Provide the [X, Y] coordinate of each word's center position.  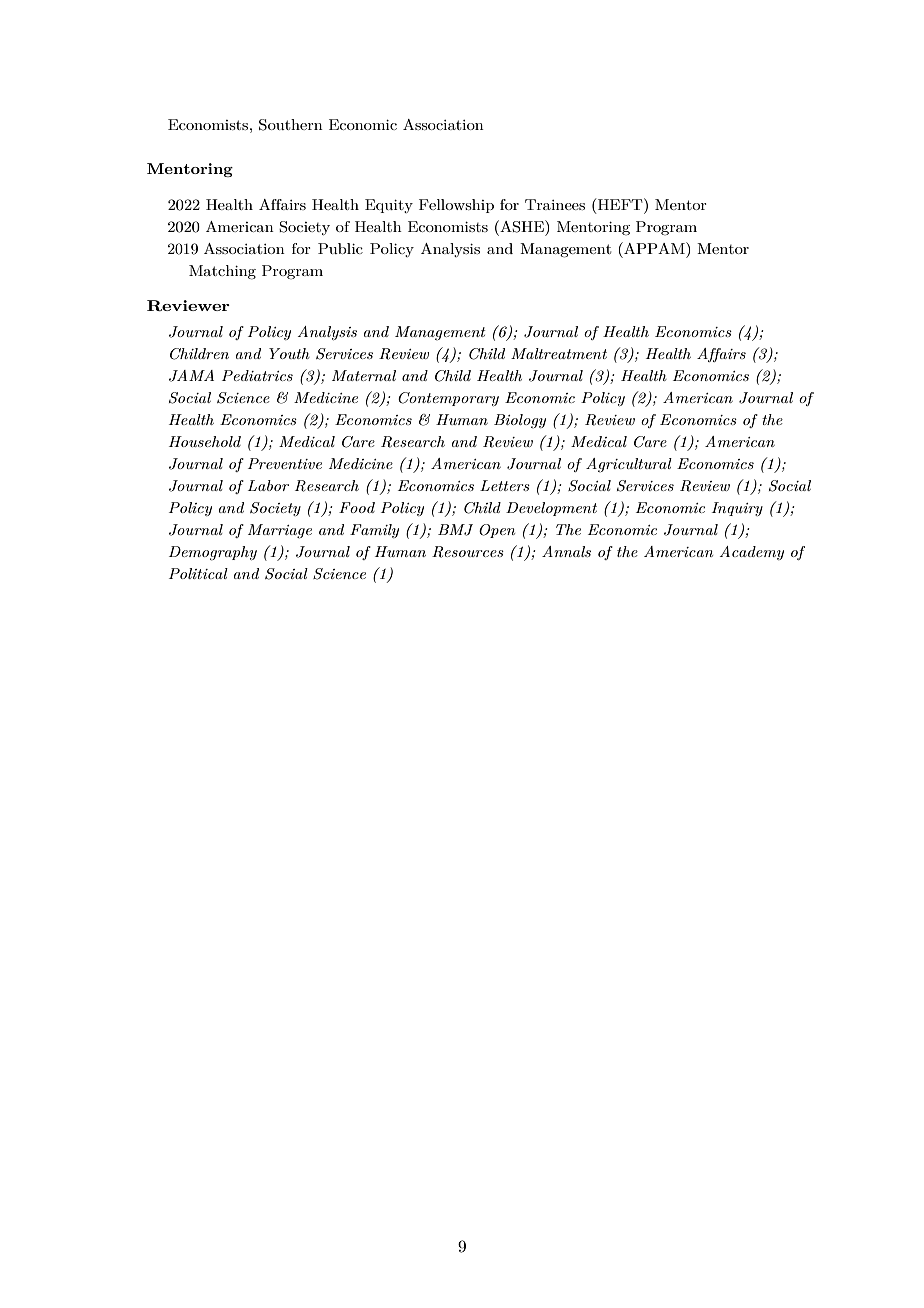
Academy [751, 553]
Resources [468, 552]
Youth [289, 353]
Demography [213, 553]
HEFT [620, 204]
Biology [520, 421]
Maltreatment [559, 353]
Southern [291, 125]
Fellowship [456, 206]
